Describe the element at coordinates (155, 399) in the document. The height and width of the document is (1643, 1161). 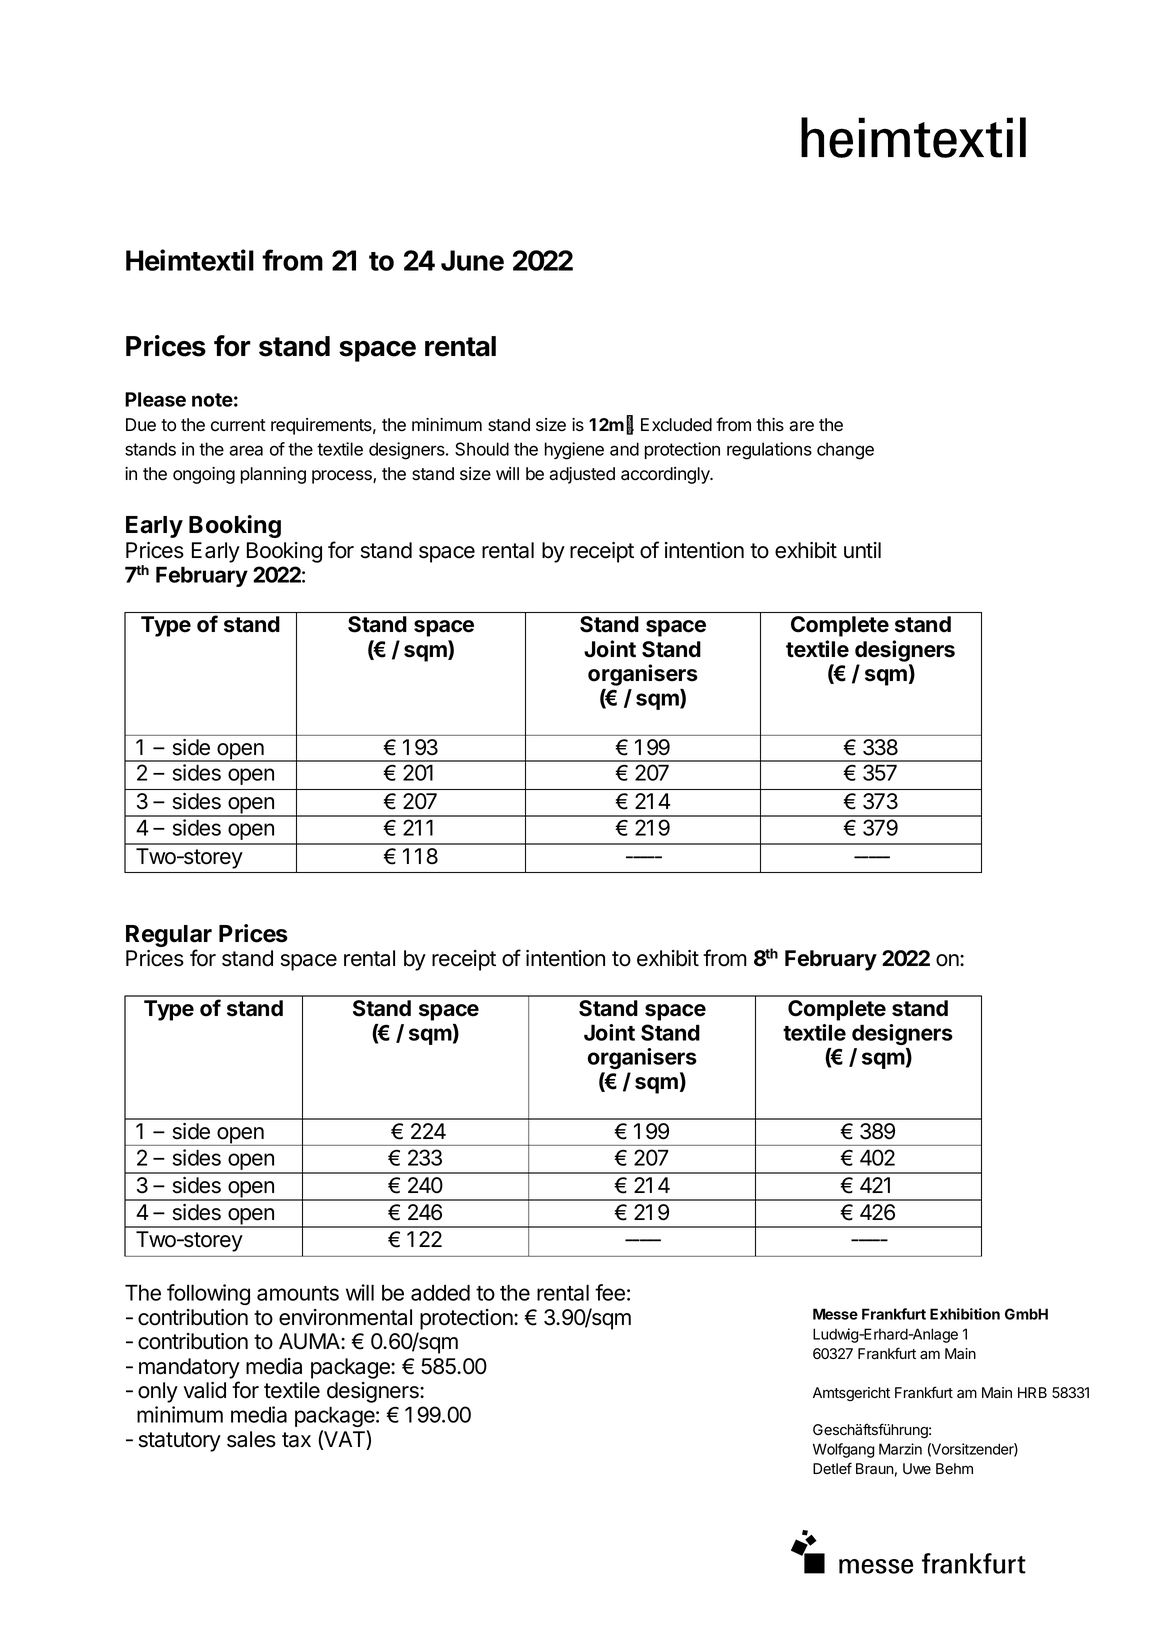
I see `Please` at that location.
